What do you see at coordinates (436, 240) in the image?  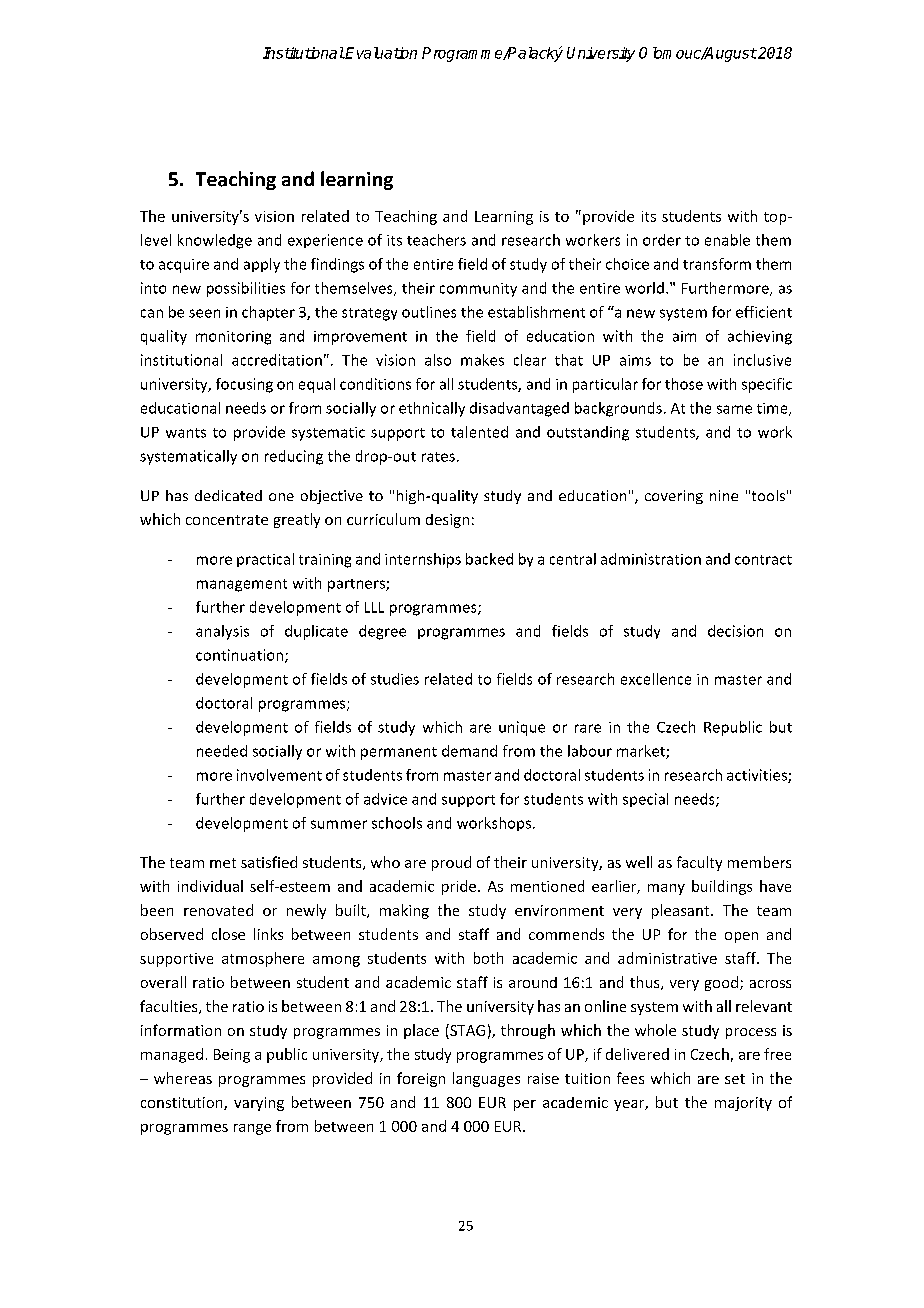 I see `teachers` at bounding box center [436, 240].
